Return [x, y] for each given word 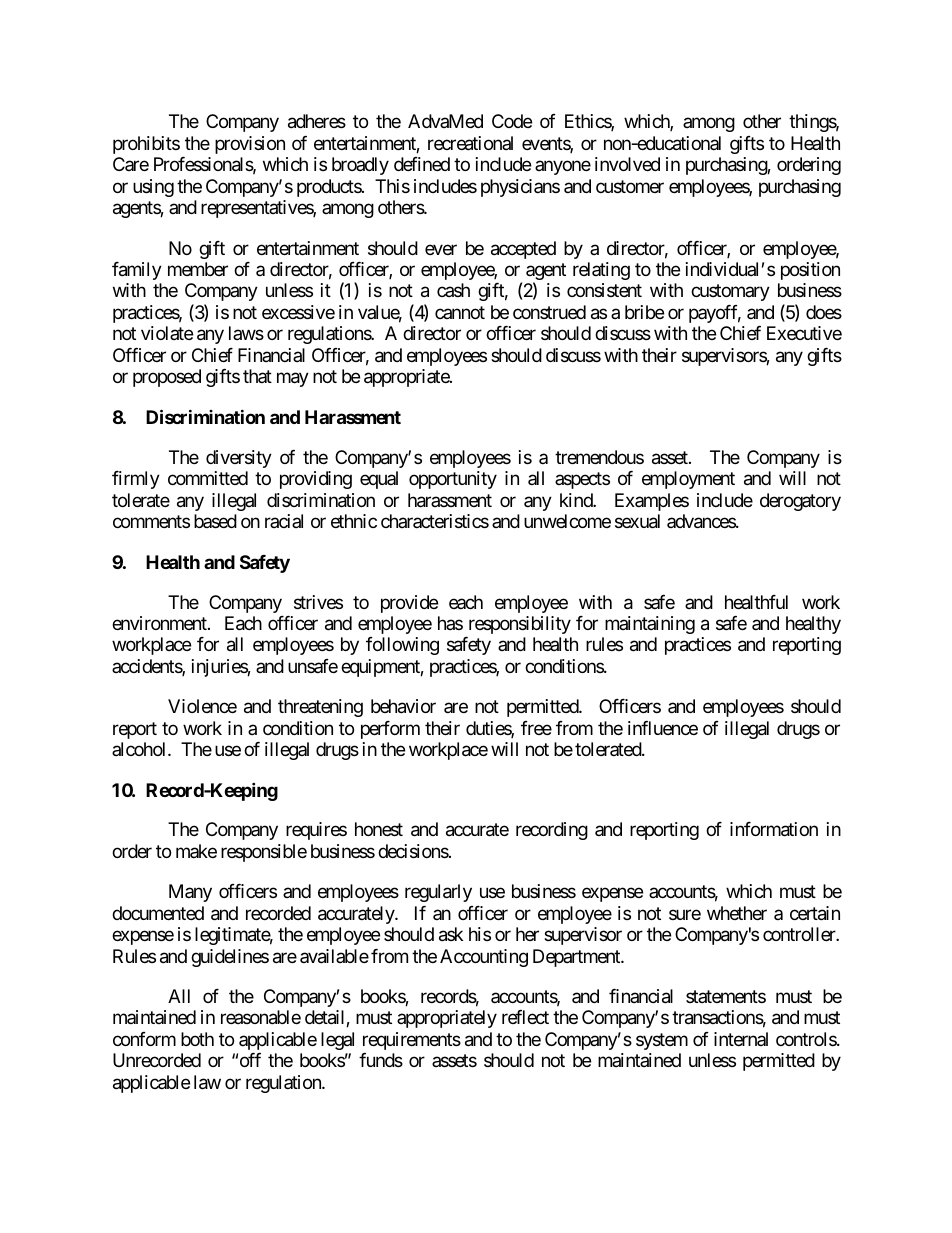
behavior [403, 706]
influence [663, 728]
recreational [470, 143]
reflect [525, 1017]
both [197, 1039]
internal [741, 1039]
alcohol [140, 749]
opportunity [453, 480]
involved [627, 164]
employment [688, 480]
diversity [239, 459]
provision [250, 145]
